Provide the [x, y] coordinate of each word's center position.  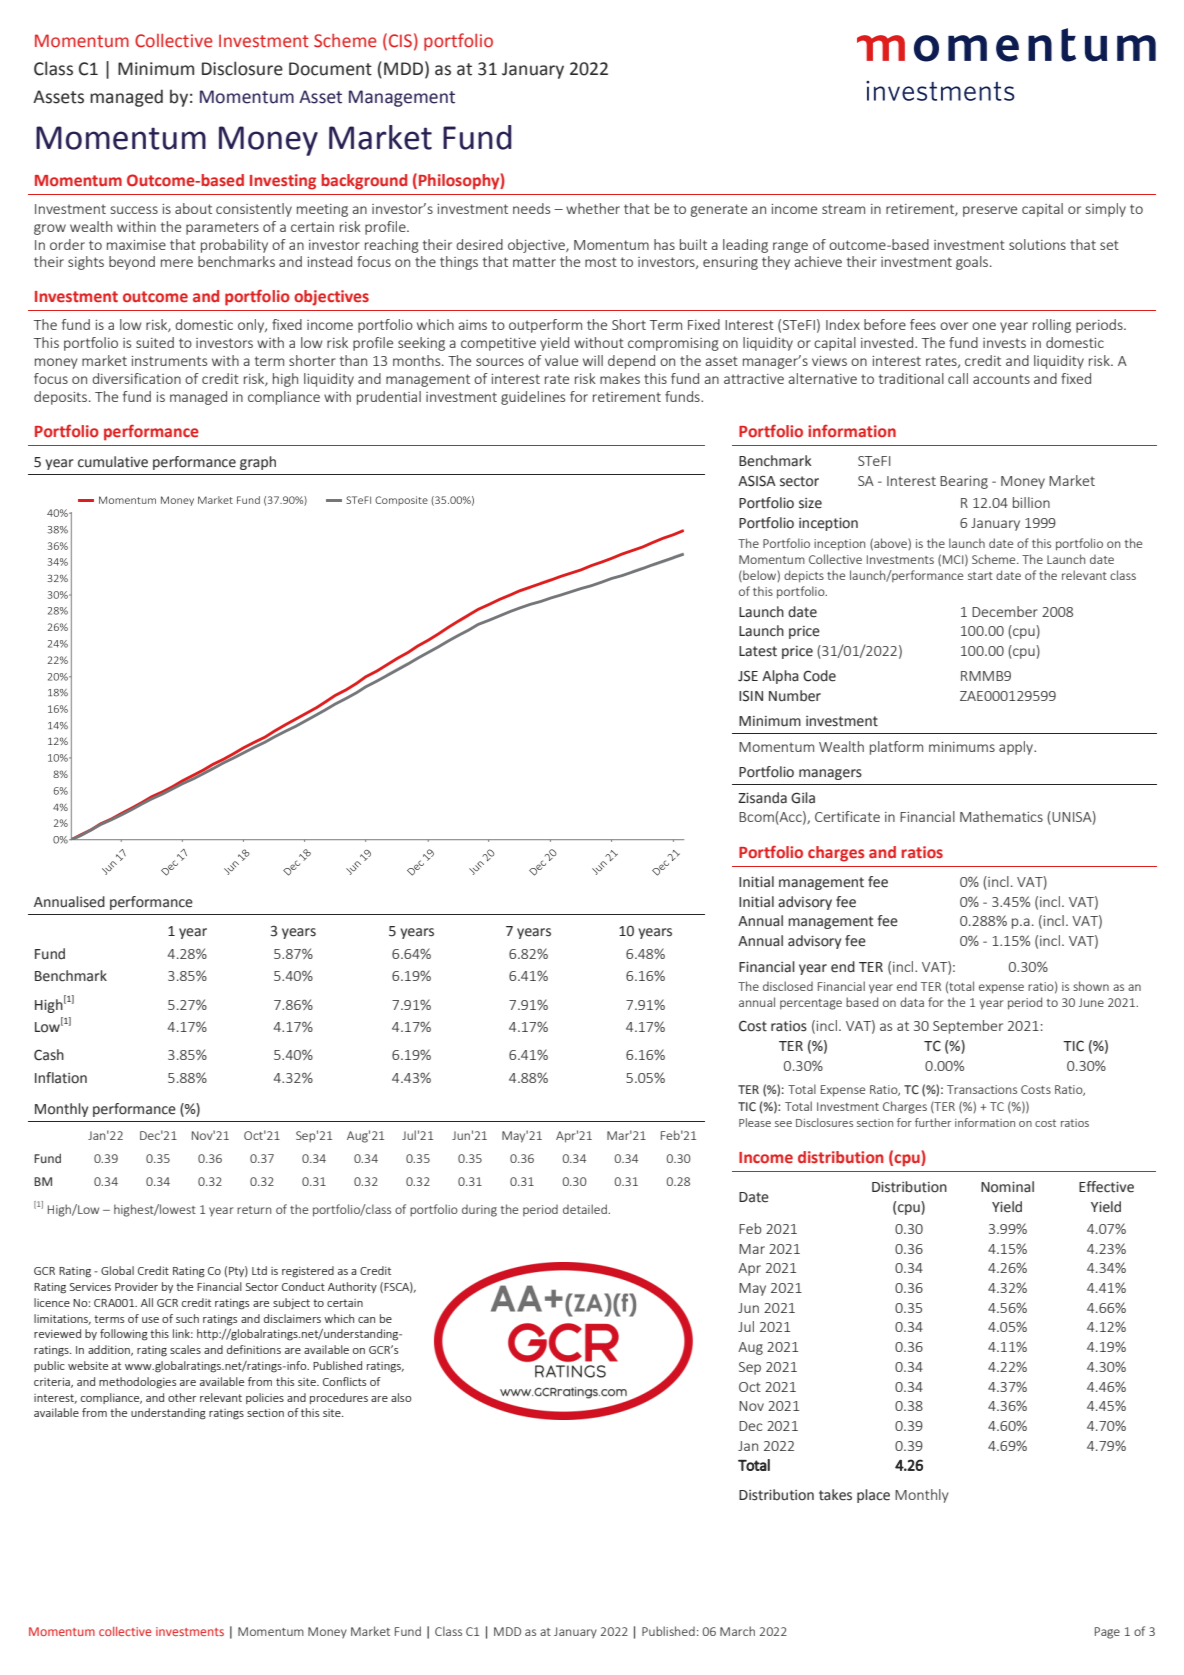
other [182, 1397]
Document [330, 69]
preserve [990, 211]
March [737, 1631]
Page [1107, 1633]
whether [593, 208]
